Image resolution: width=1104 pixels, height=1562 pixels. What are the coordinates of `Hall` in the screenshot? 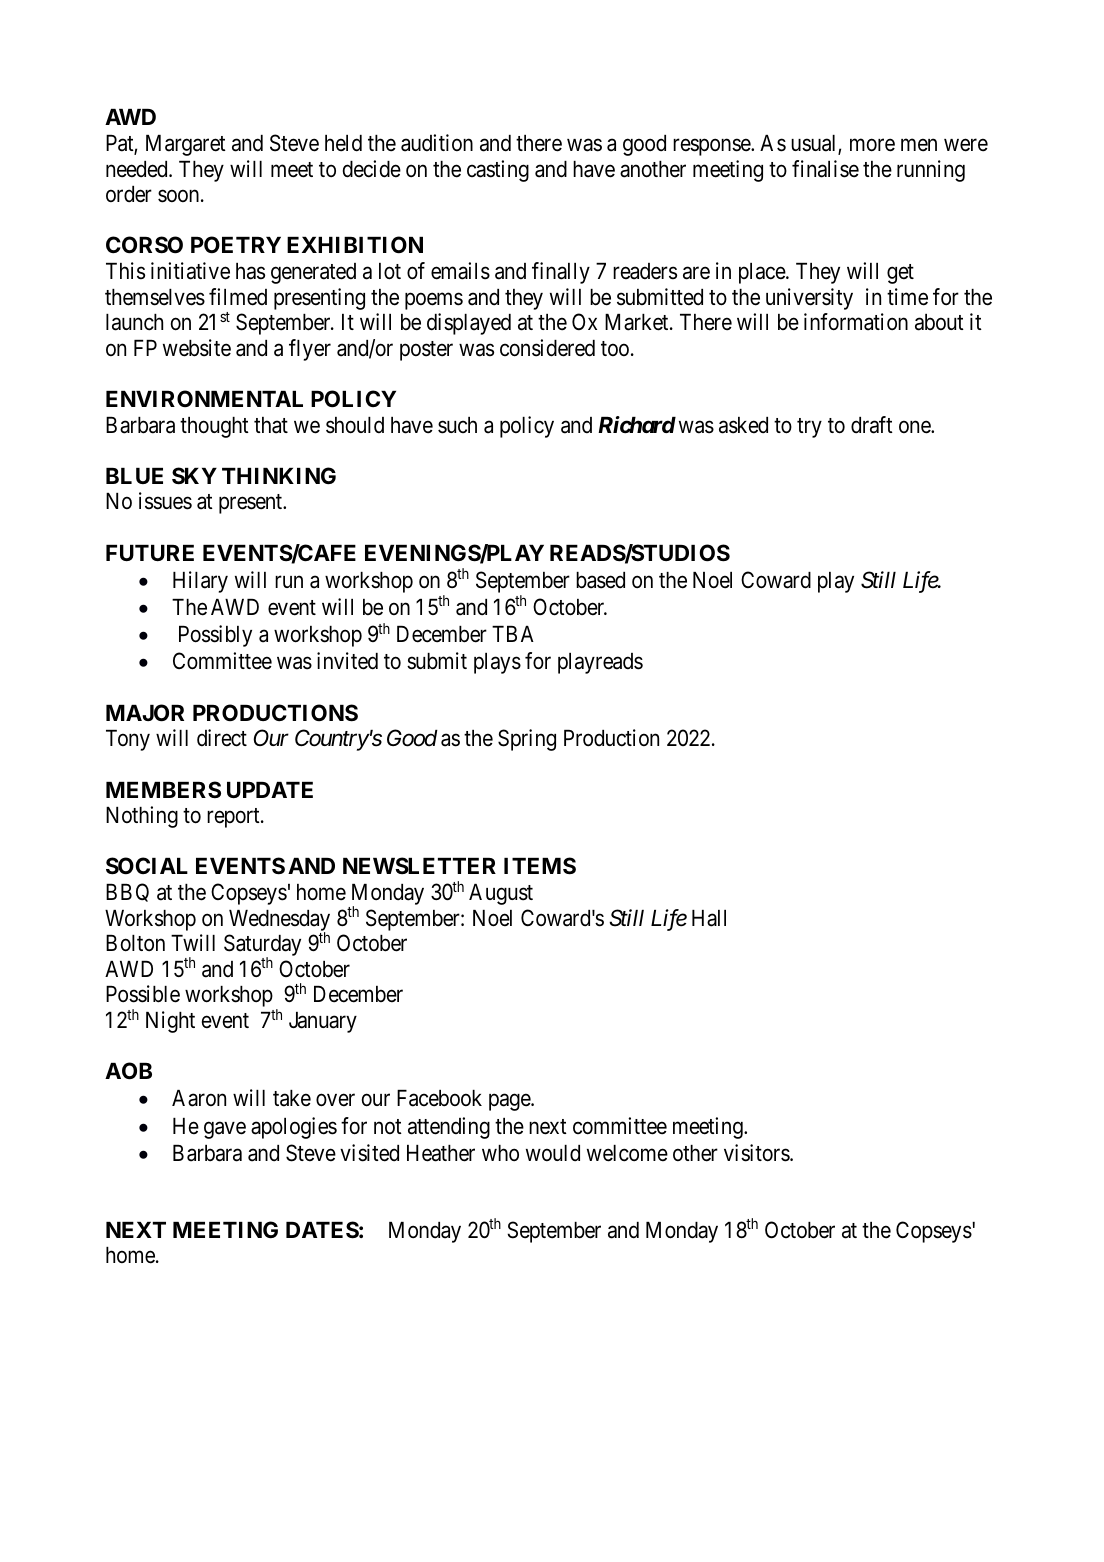 It's located at (709, 918).
